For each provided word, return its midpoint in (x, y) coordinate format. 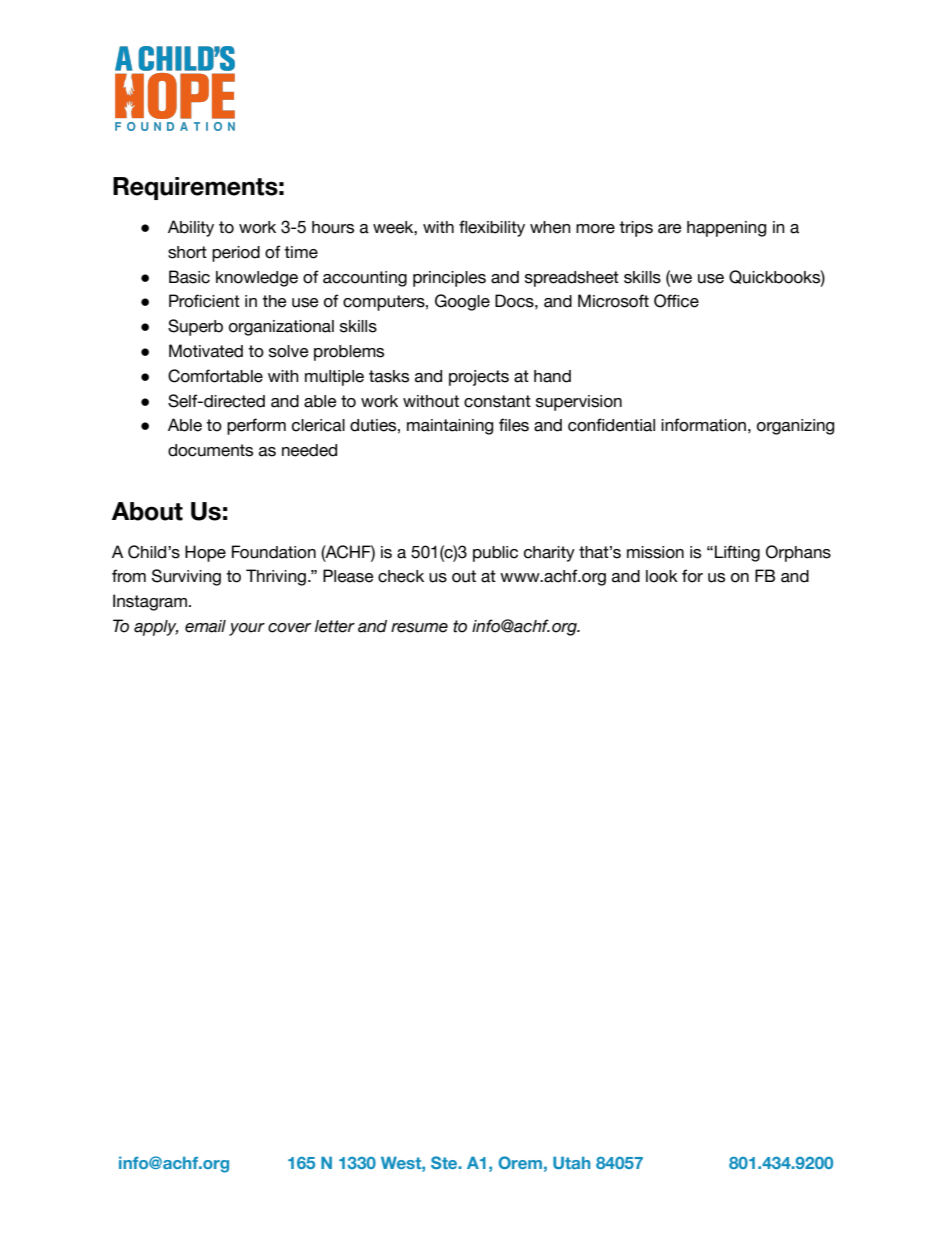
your (247, 629)
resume (419, 628)
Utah (571, 1162)
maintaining (450, 427)
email (205, 626)
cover (289, 628)
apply (156, 628)
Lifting (737, 553)
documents (210, 450)
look (662, 576)
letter (335, 626)
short (187, 252)
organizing (795, 427)
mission (655, 552)
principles (449, 279)
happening (726, 229)
